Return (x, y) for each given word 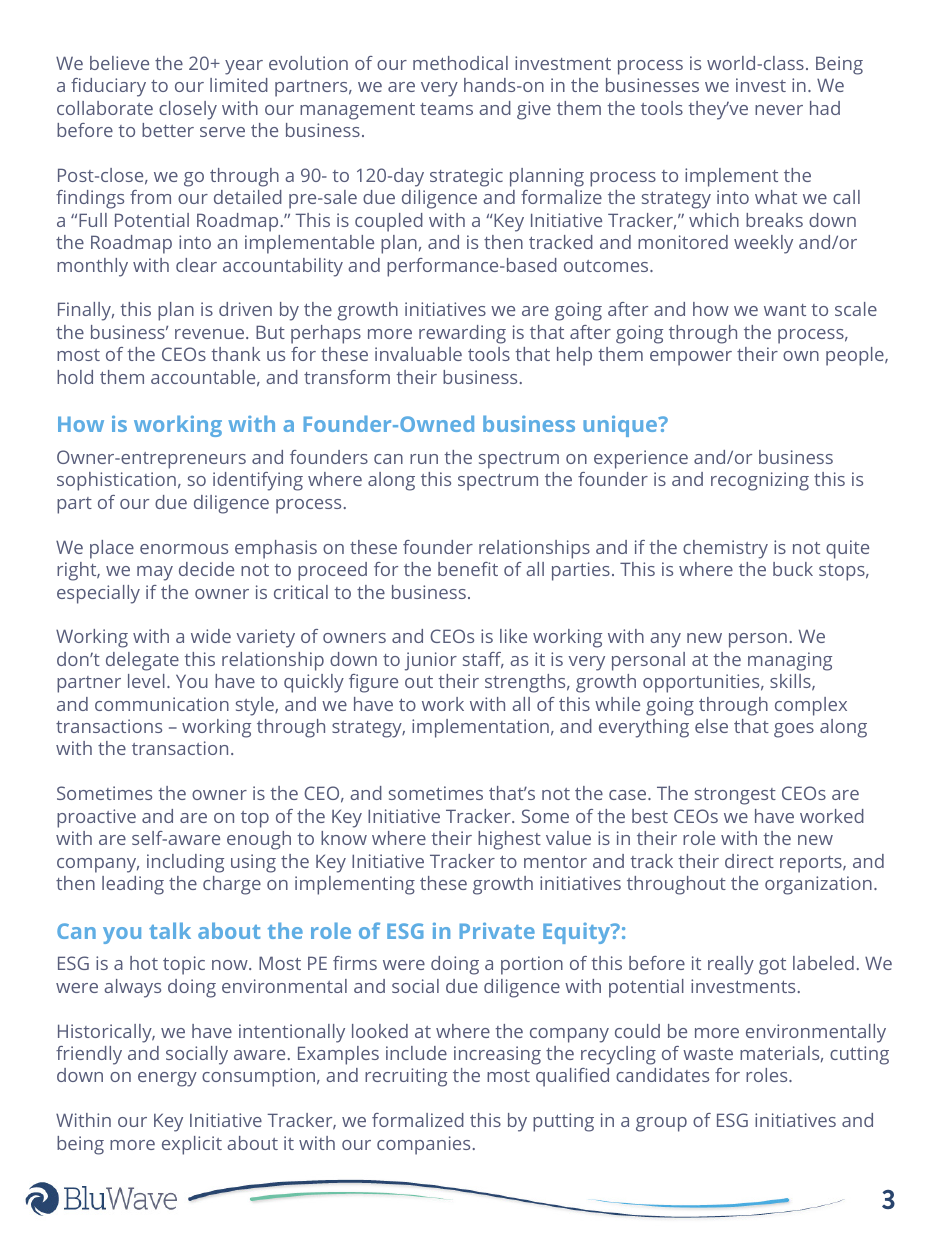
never (779, 110)
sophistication (116, 481)
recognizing (760, 481)
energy (167, 1079)
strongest (735, 796)
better (168, 130)
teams (446, 109)
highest (509, 840)
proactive (96, 818)
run (424, 459)
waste (708, 1054)
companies (423, 1145)
